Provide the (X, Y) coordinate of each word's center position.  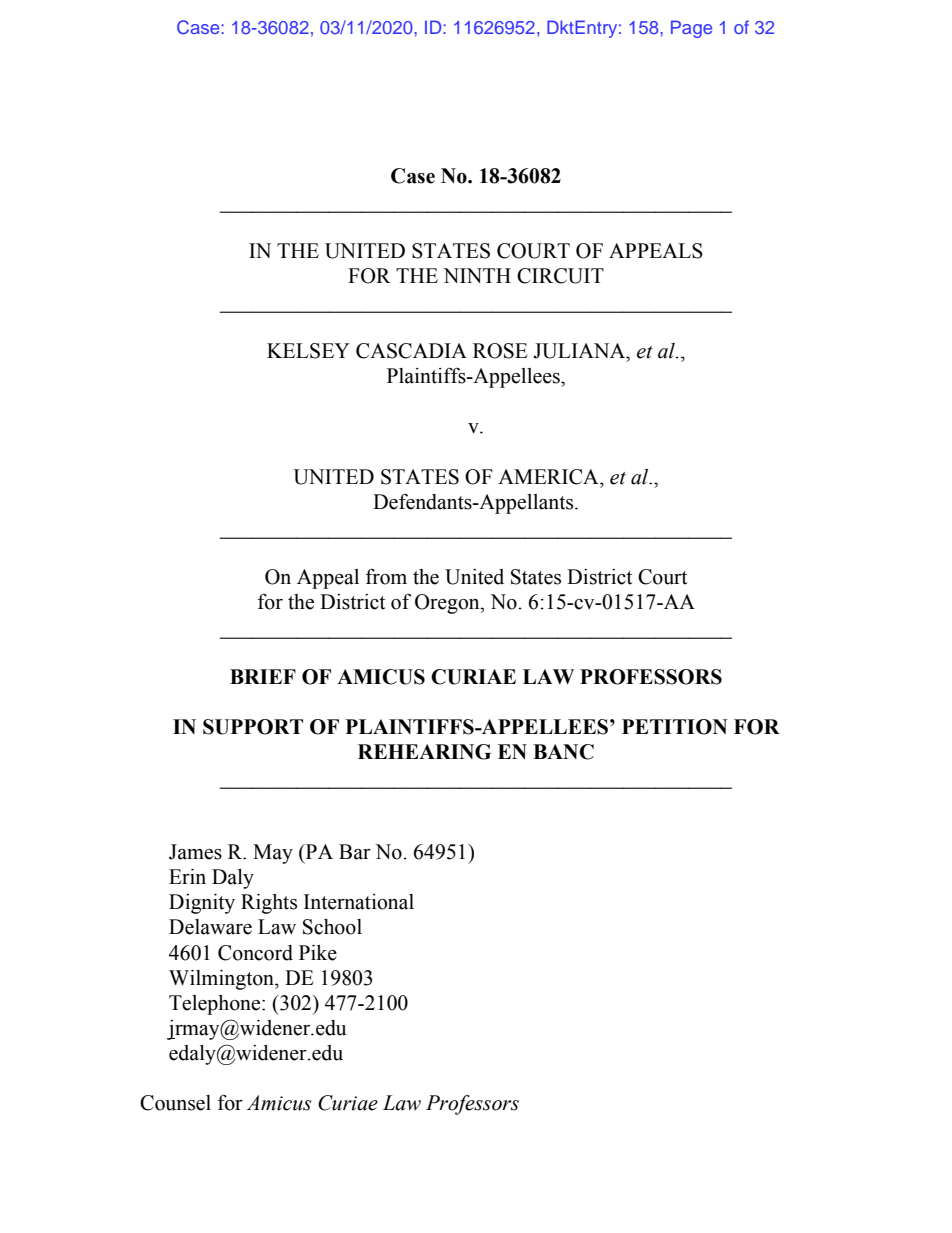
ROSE (500, 351)
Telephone (216, 1005)
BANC (563, 752)
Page (691, 29)
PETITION (675, 727)
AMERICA (549, 477)
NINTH (477, 275)
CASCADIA (411, 351)
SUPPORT (253, 727)
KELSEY (308, 351)
